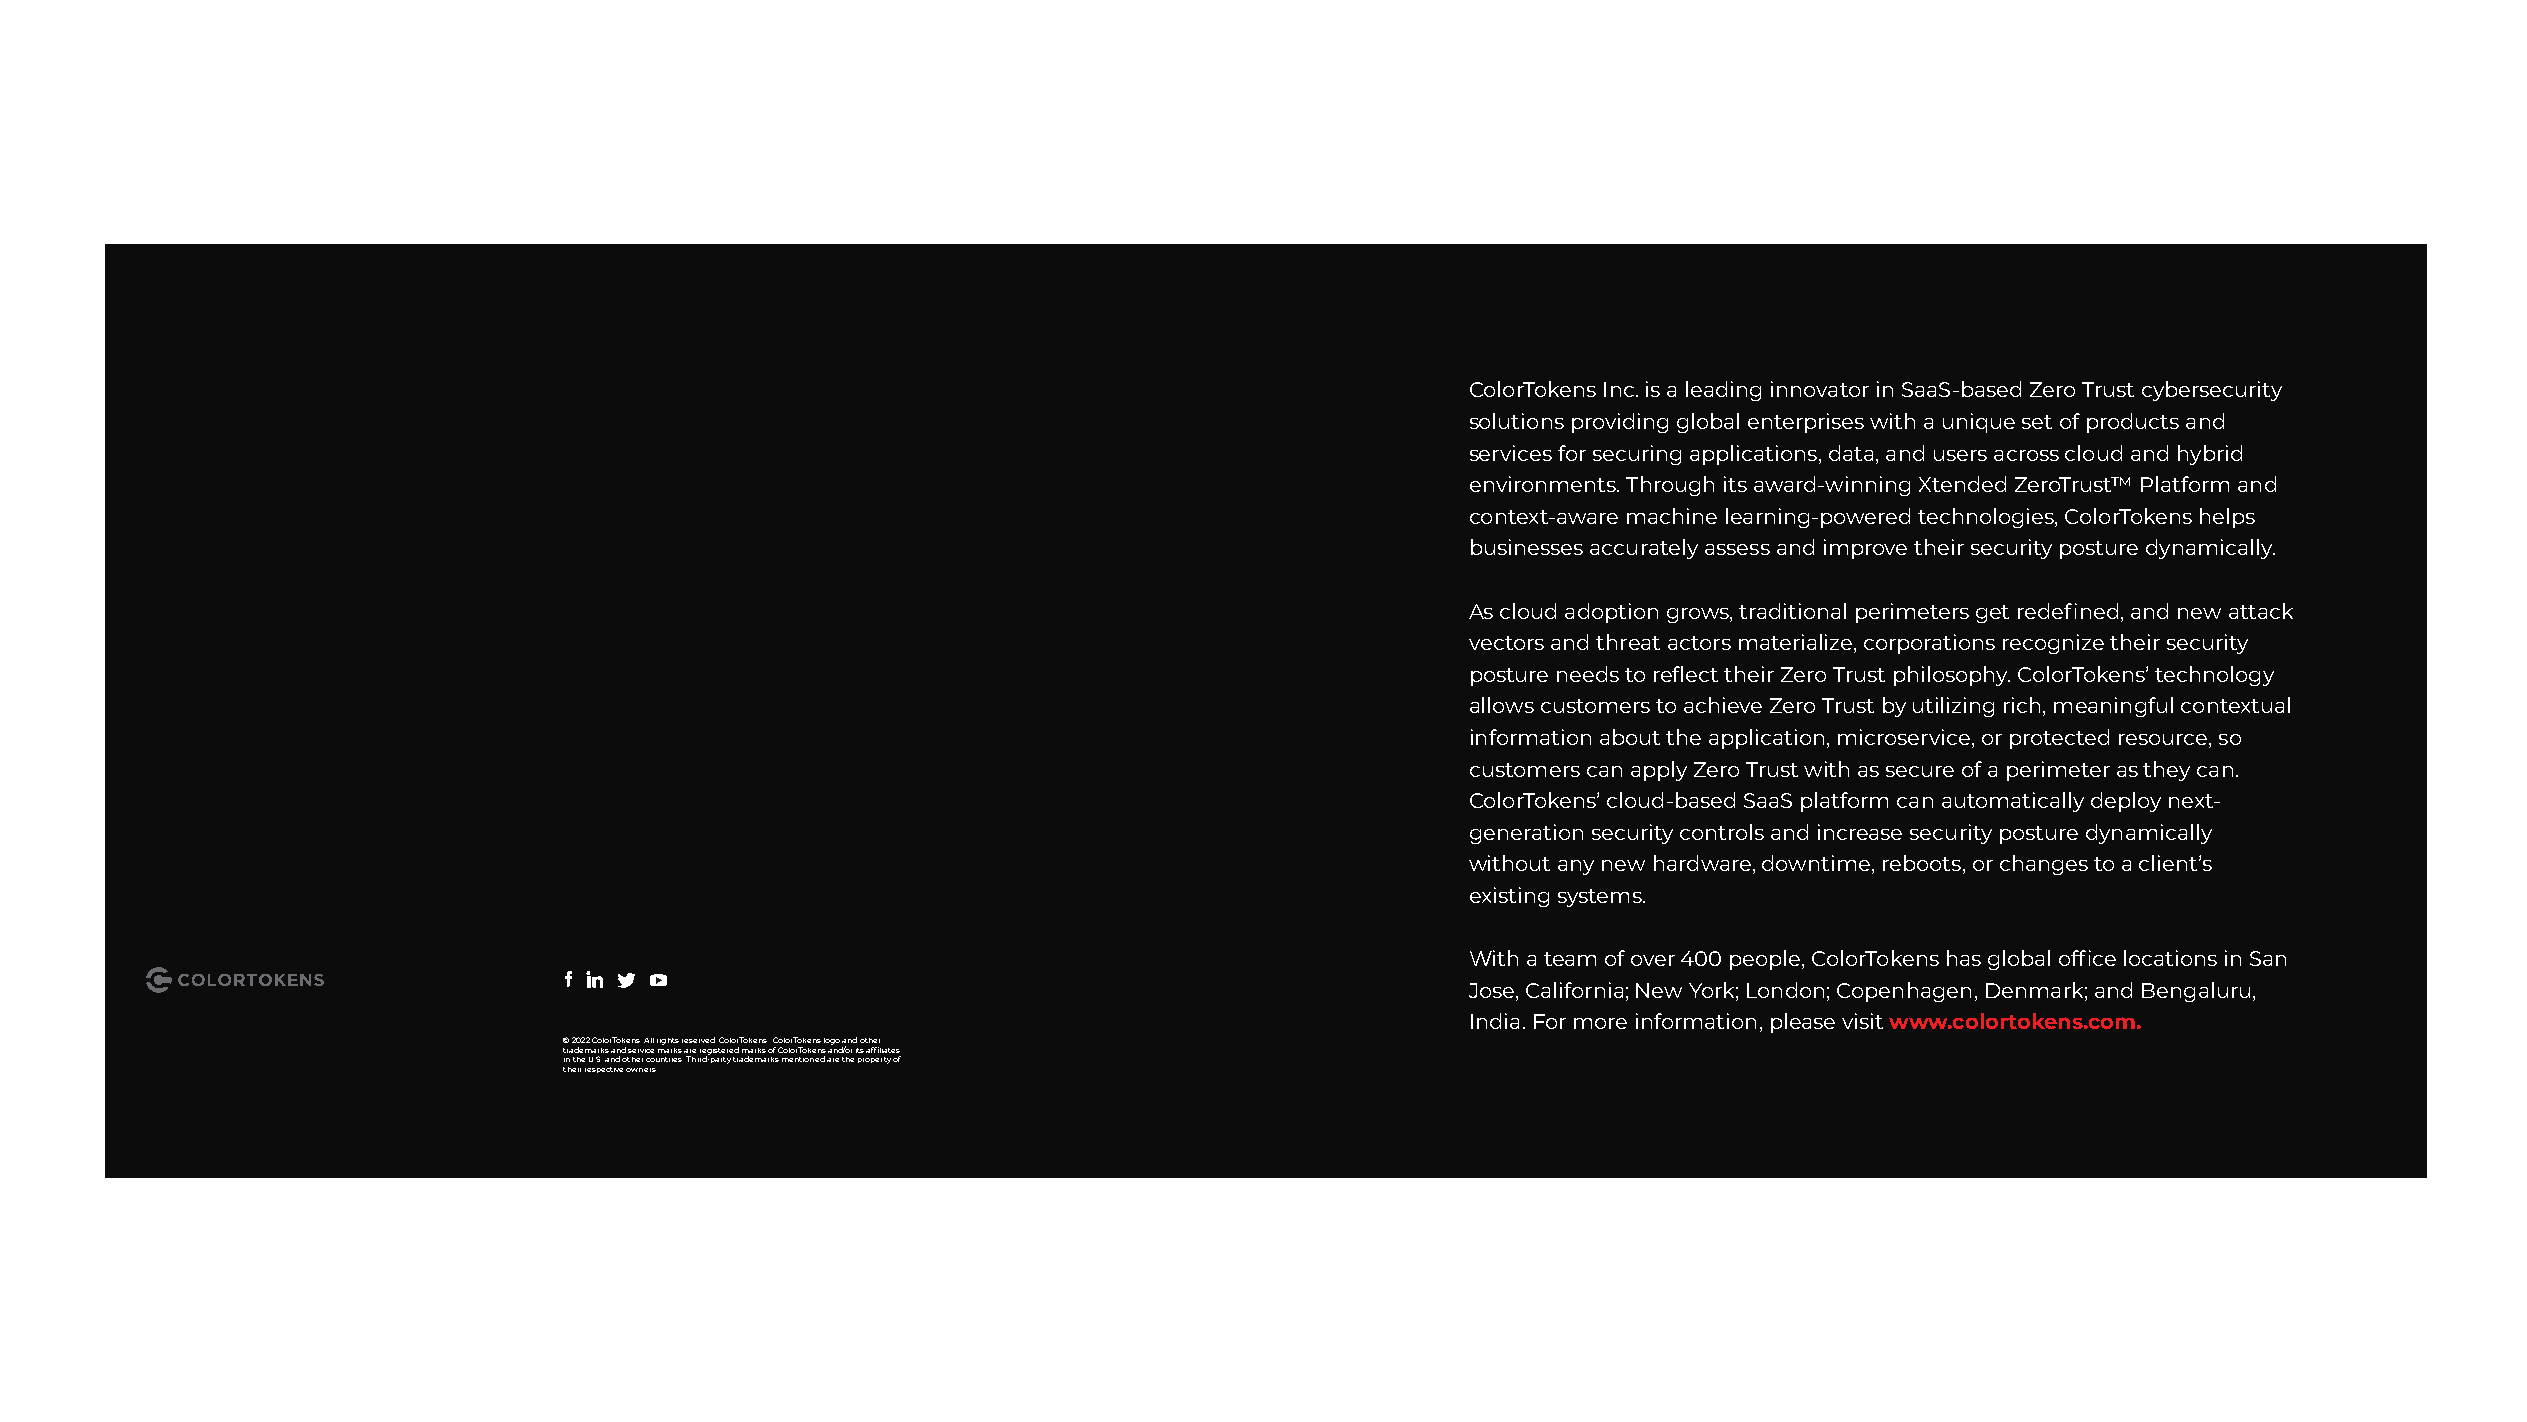 This page has width=2527, height=1422. Describe the element at coordinates (1862, 1021) in the page. I see `visit` at that location.
